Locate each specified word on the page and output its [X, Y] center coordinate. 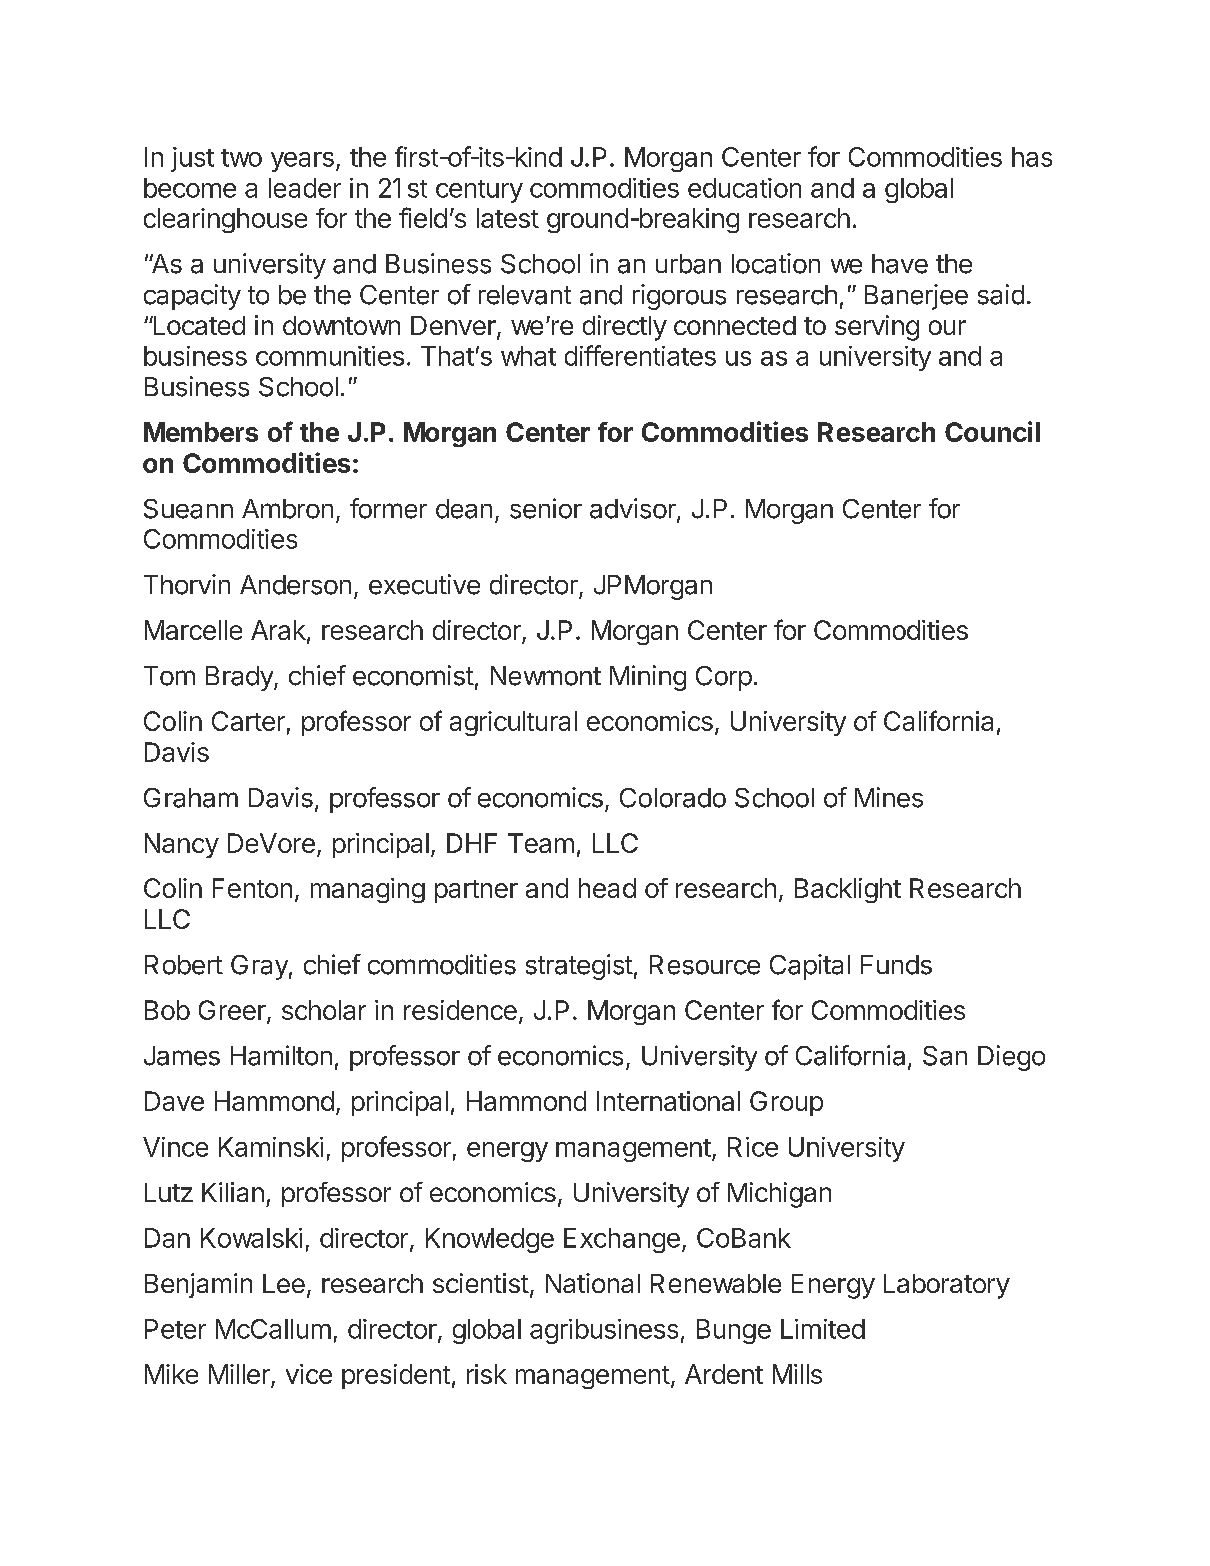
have [900, 264]
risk [487, 1374]
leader [305, 188]
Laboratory [947, 1286]
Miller [240, 1375]
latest [508, 218]
